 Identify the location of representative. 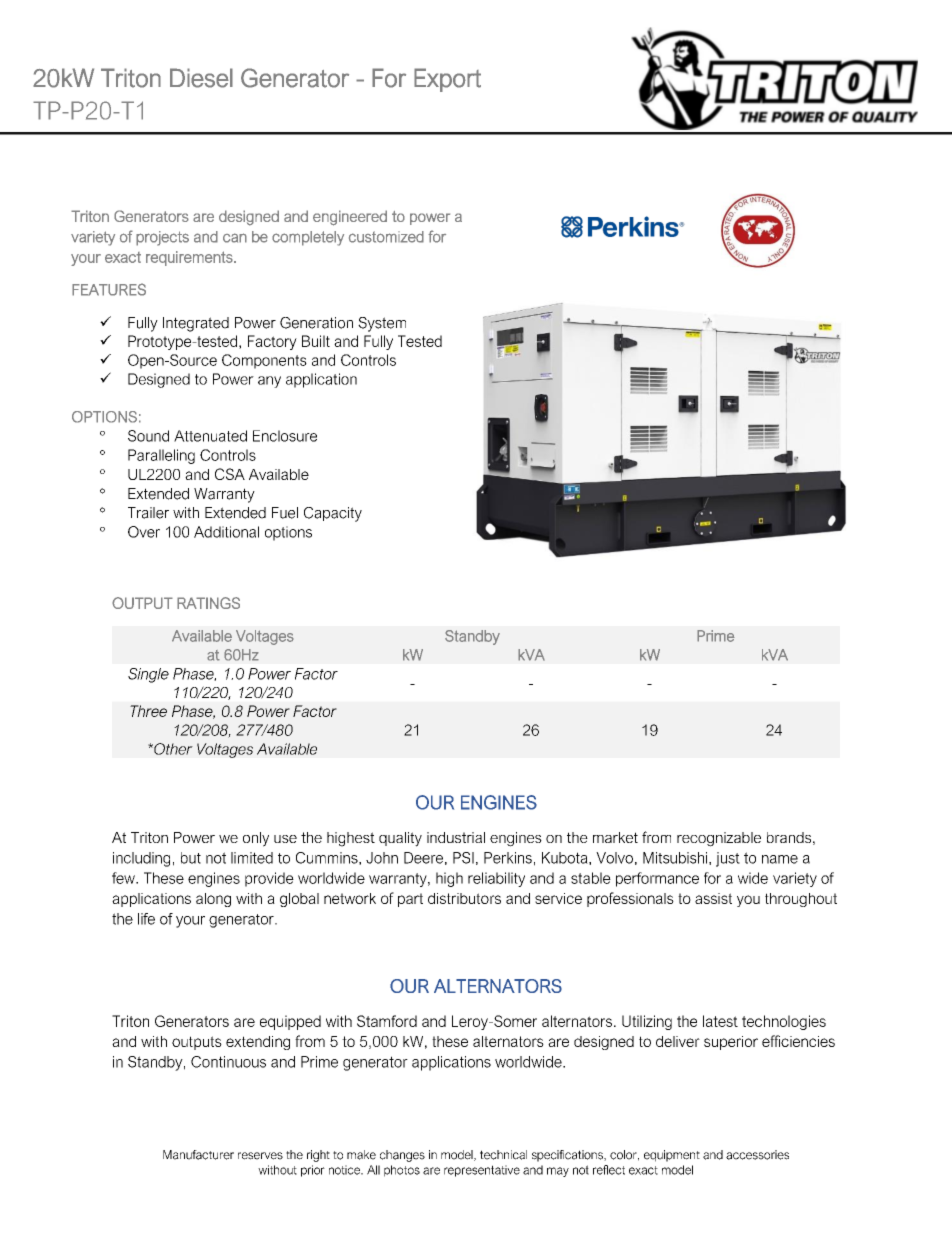
(482, 1171).
